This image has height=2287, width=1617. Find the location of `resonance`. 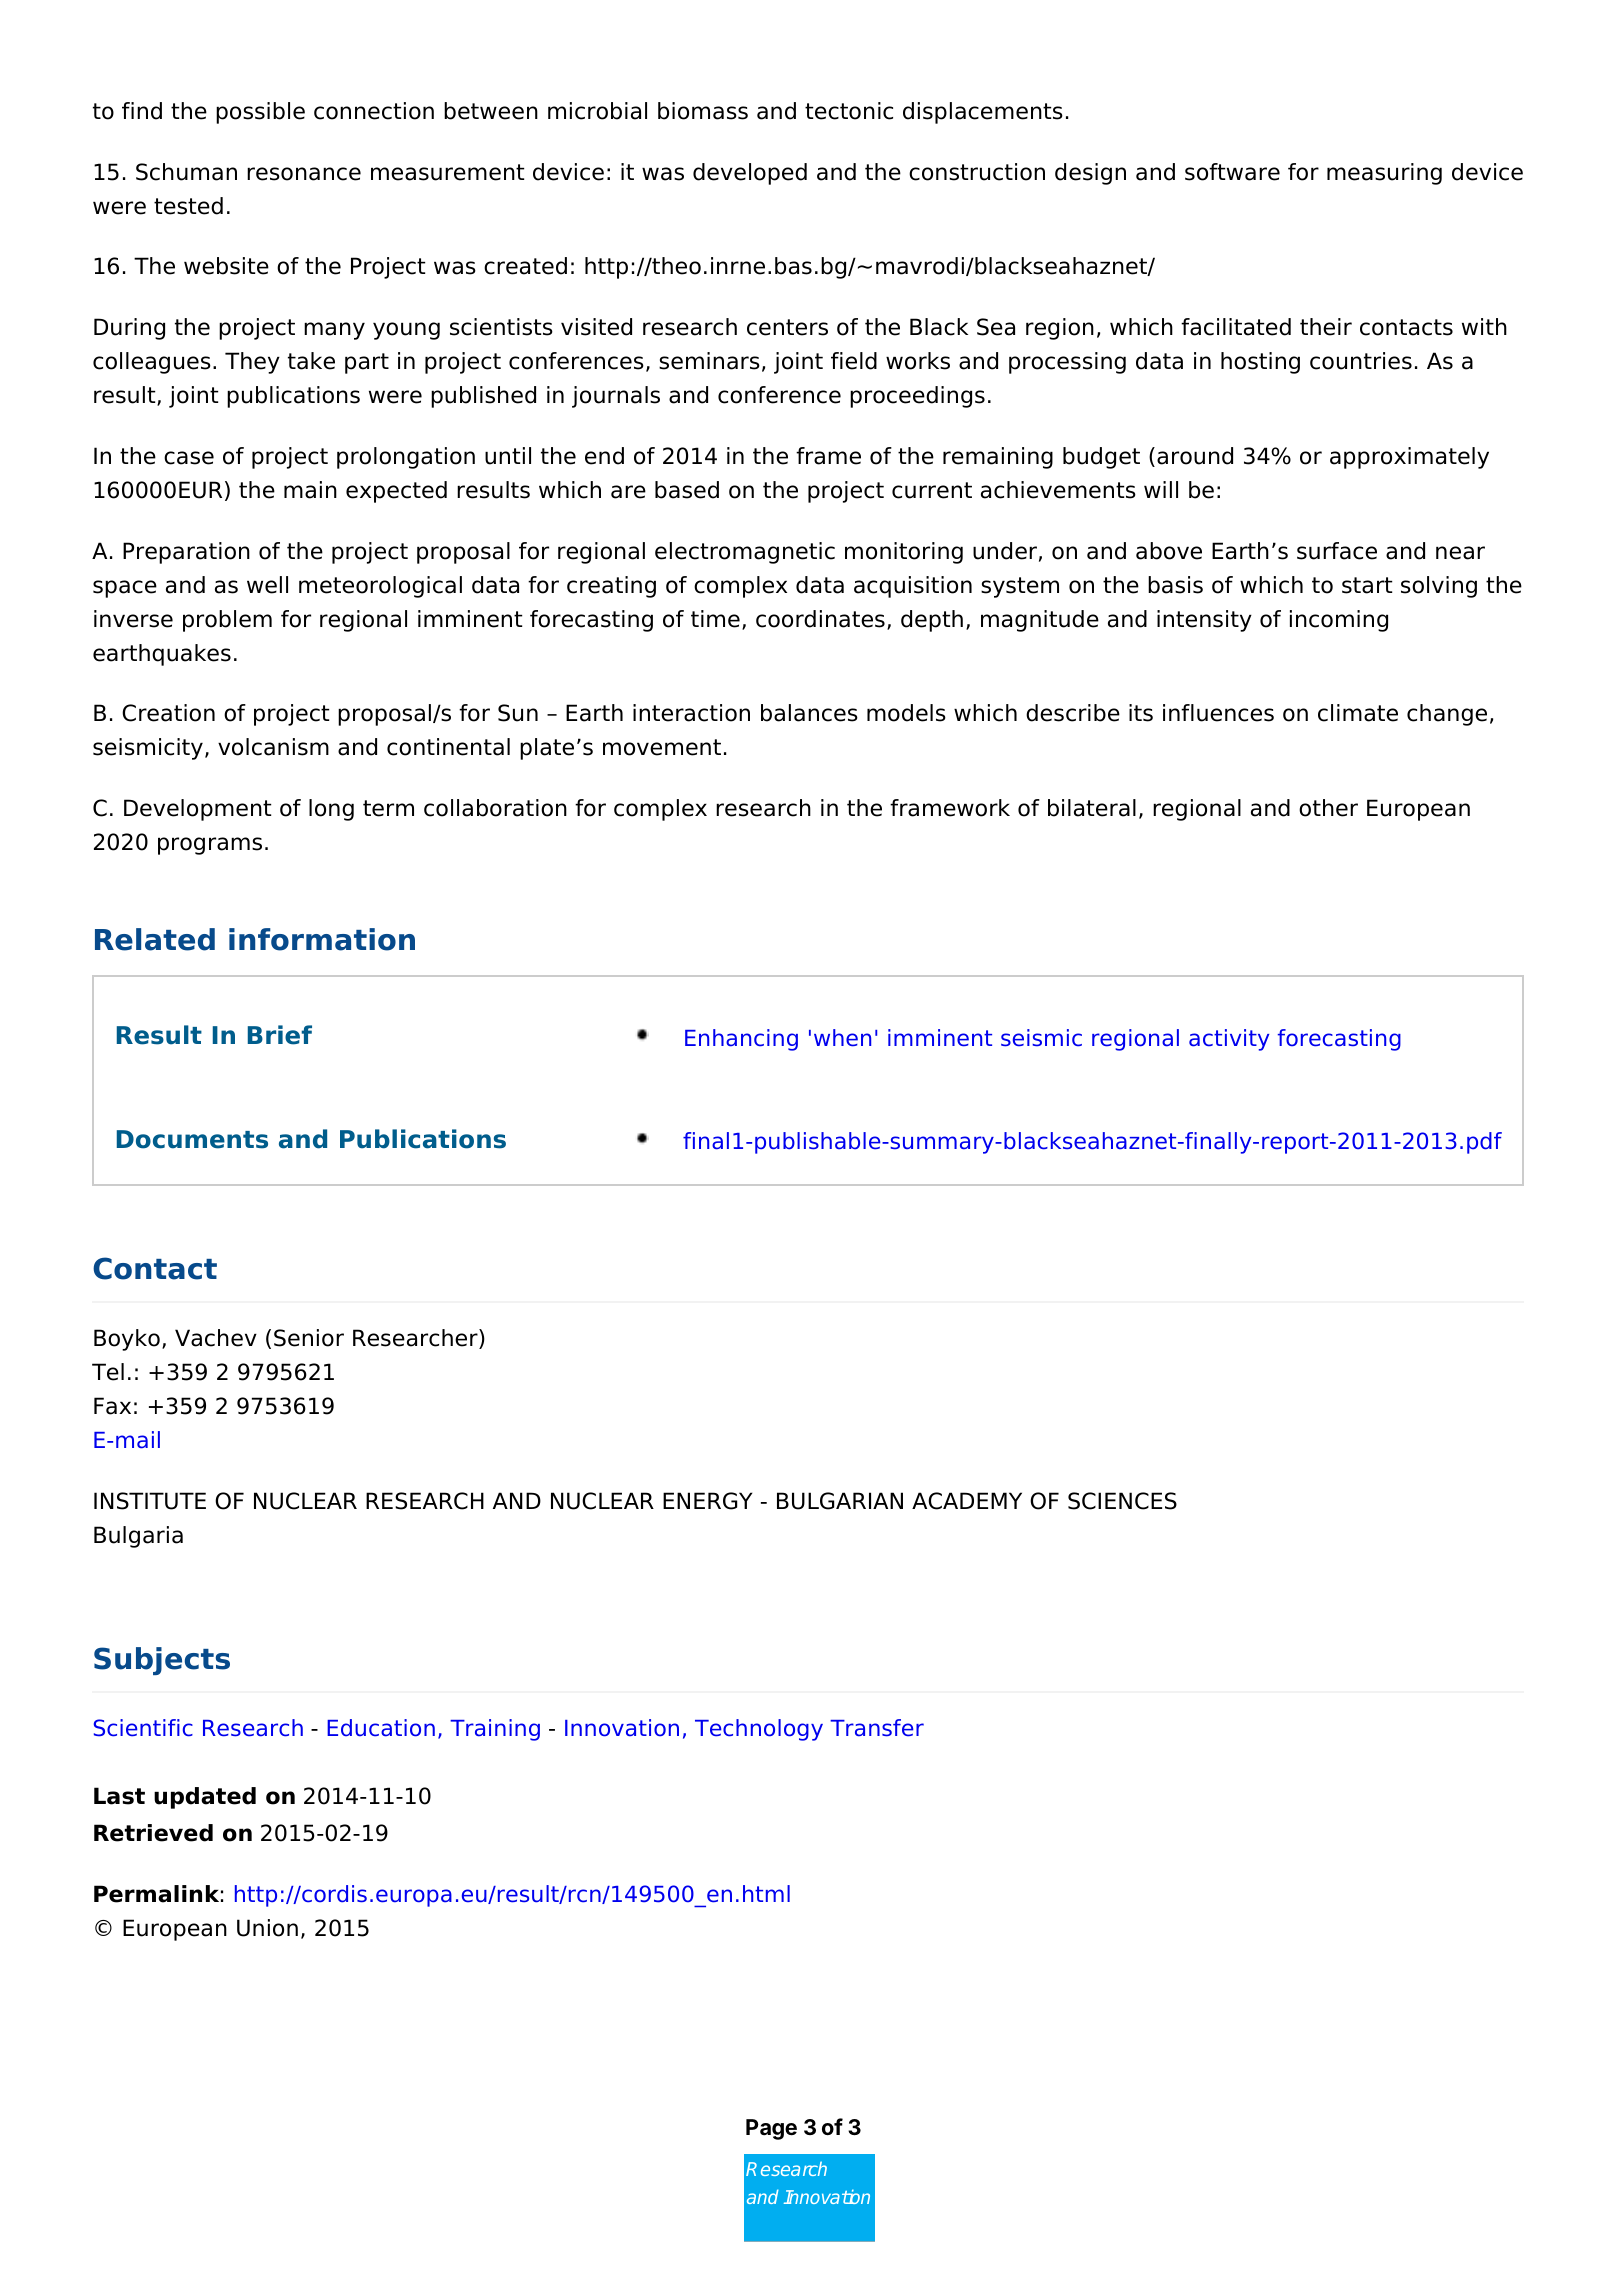

resonance is located at coordinates (304, 174).
